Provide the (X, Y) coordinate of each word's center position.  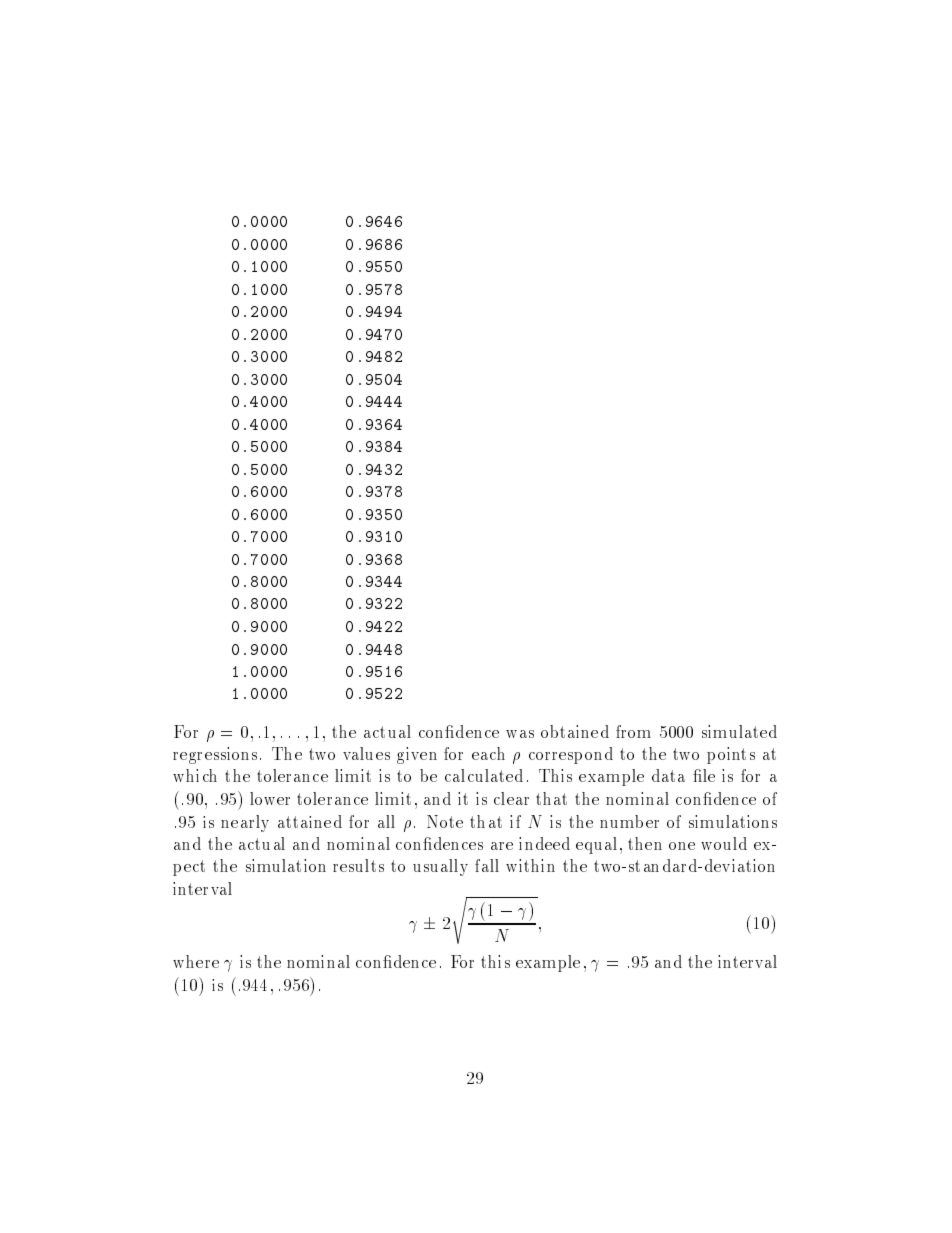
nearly (245, 823)
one (682, 846)
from (633, 731)
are (502, 846)
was (520, 734)
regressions (215, 755)
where (196, 961)
